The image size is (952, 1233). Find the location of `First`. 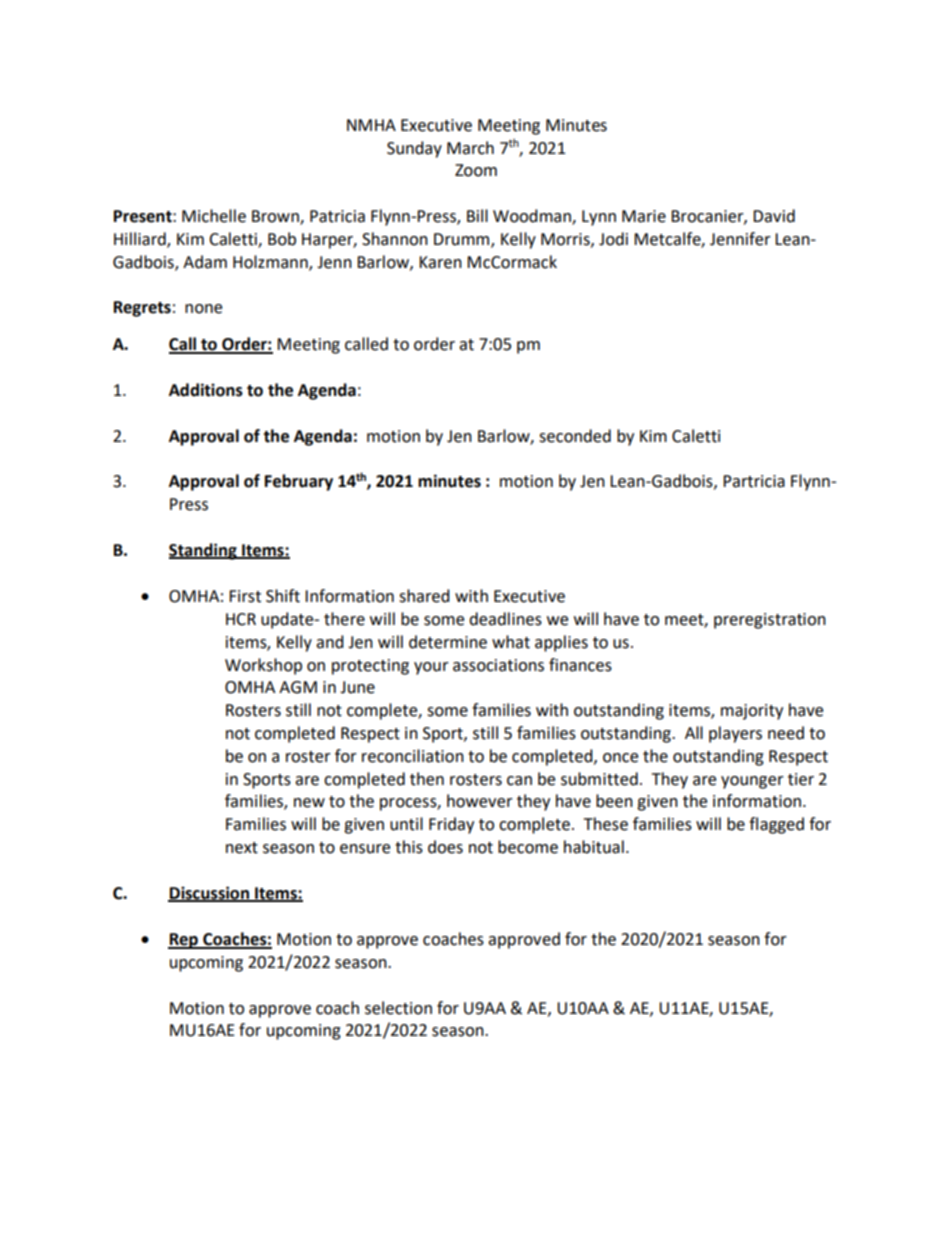

First is located at coordinates (245, 596).
